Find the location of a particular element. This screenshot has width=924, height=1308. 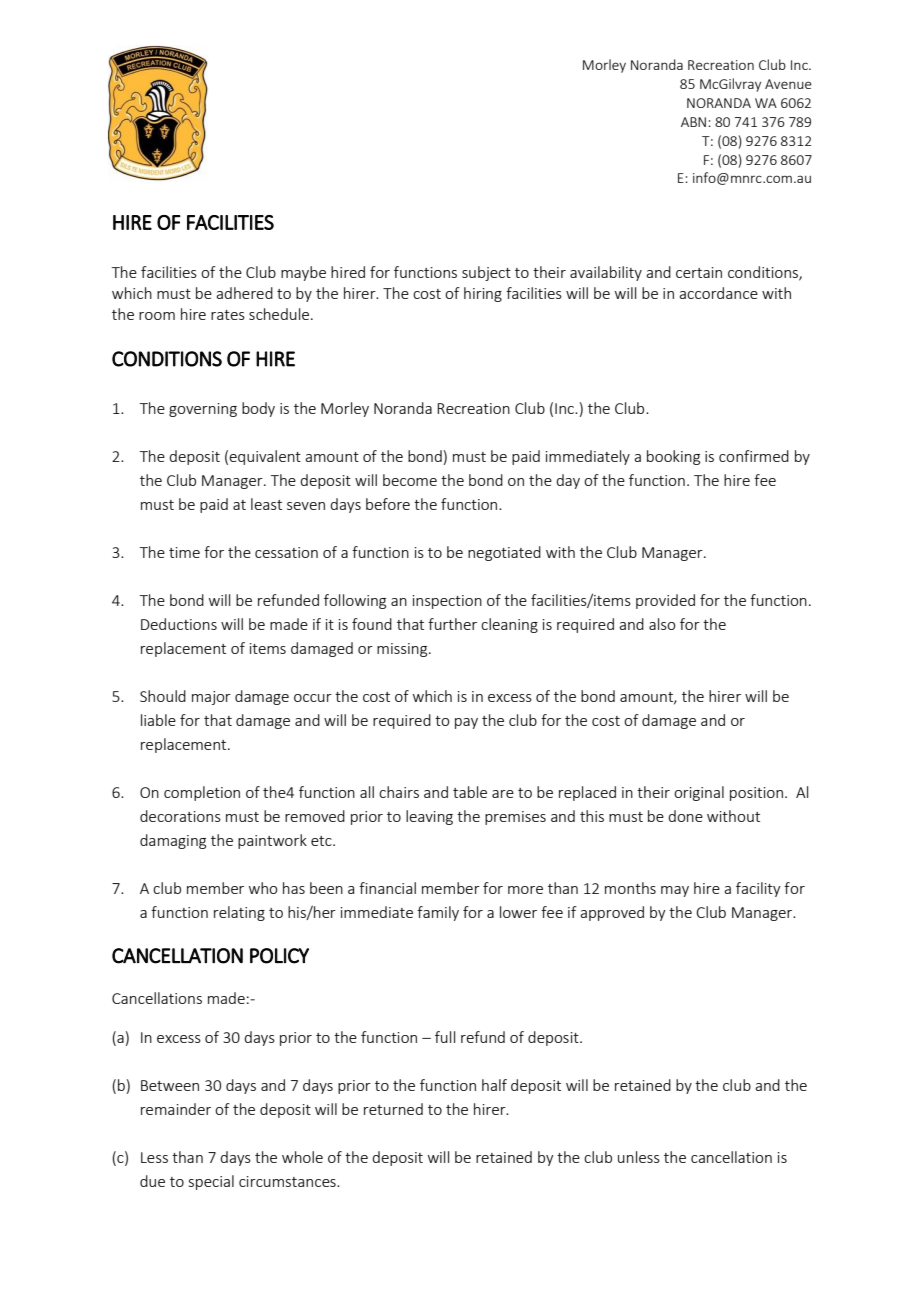

Deductions is located at coordinates (179, 624).
